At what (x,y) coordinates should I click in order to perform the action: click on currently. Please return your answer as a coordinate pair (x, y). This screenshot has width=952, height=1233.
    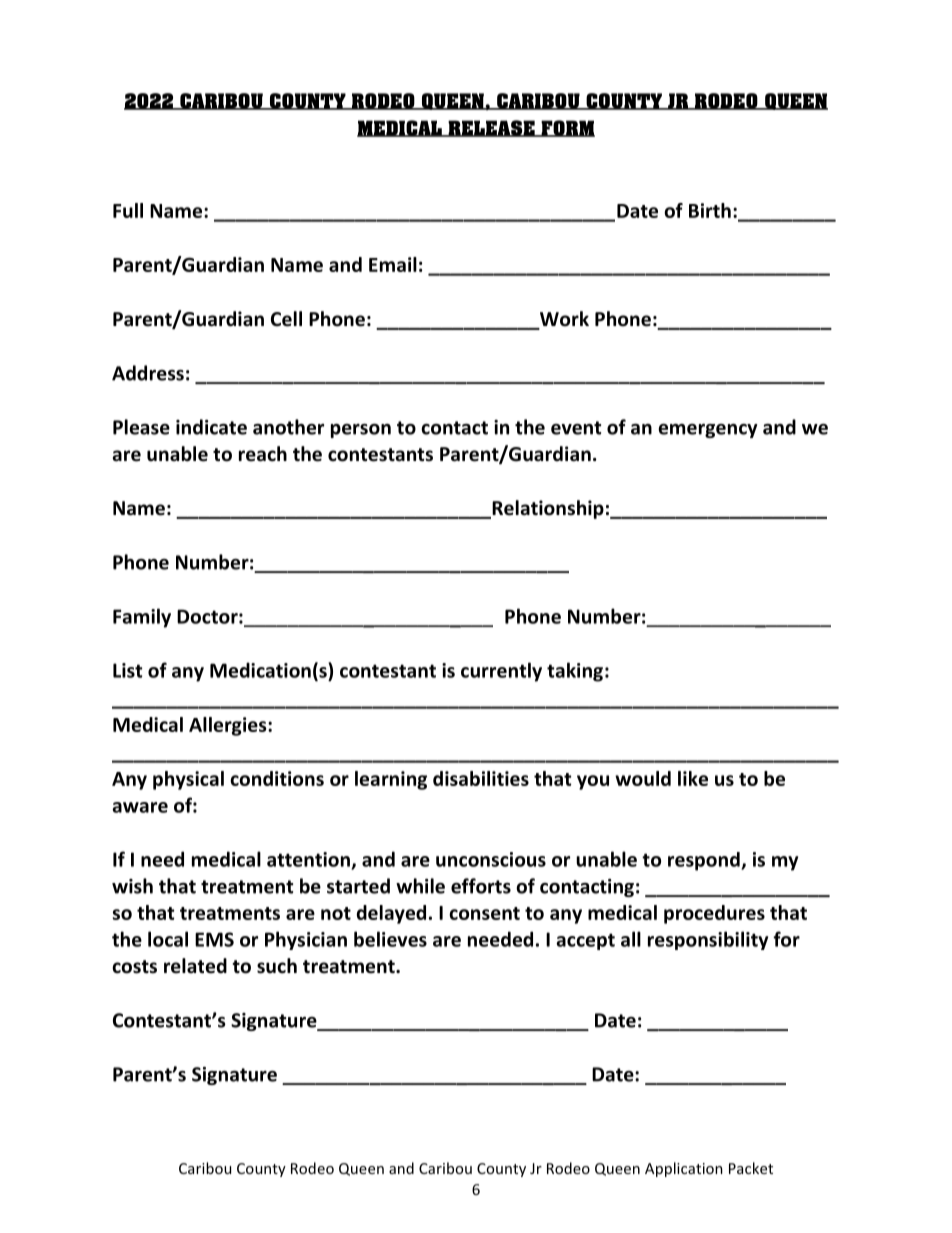
    Looking at the image, I should click on (501, 672).
